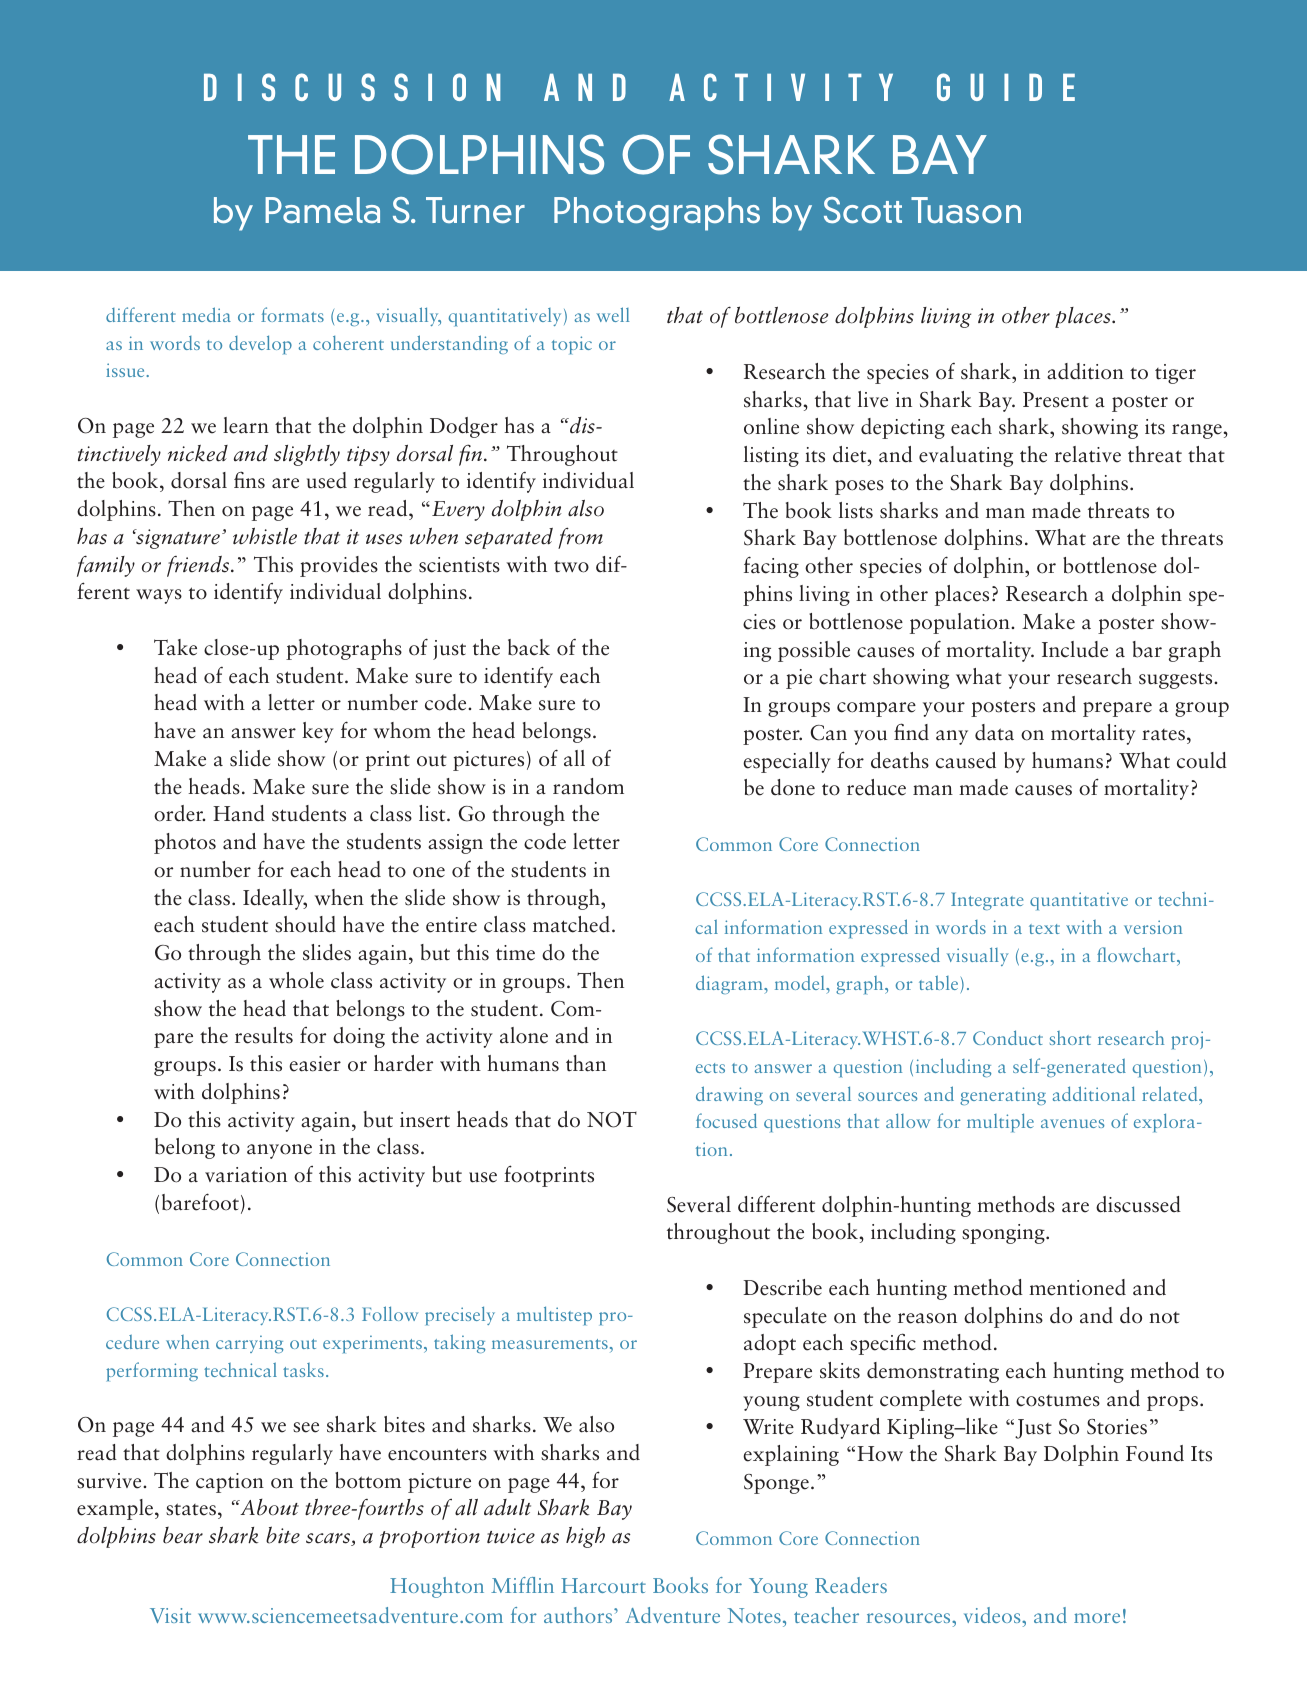 This image has height=1691, width=1307. Describe the element at coordinates (571, 924) in the image. I see `matched` at that location.
